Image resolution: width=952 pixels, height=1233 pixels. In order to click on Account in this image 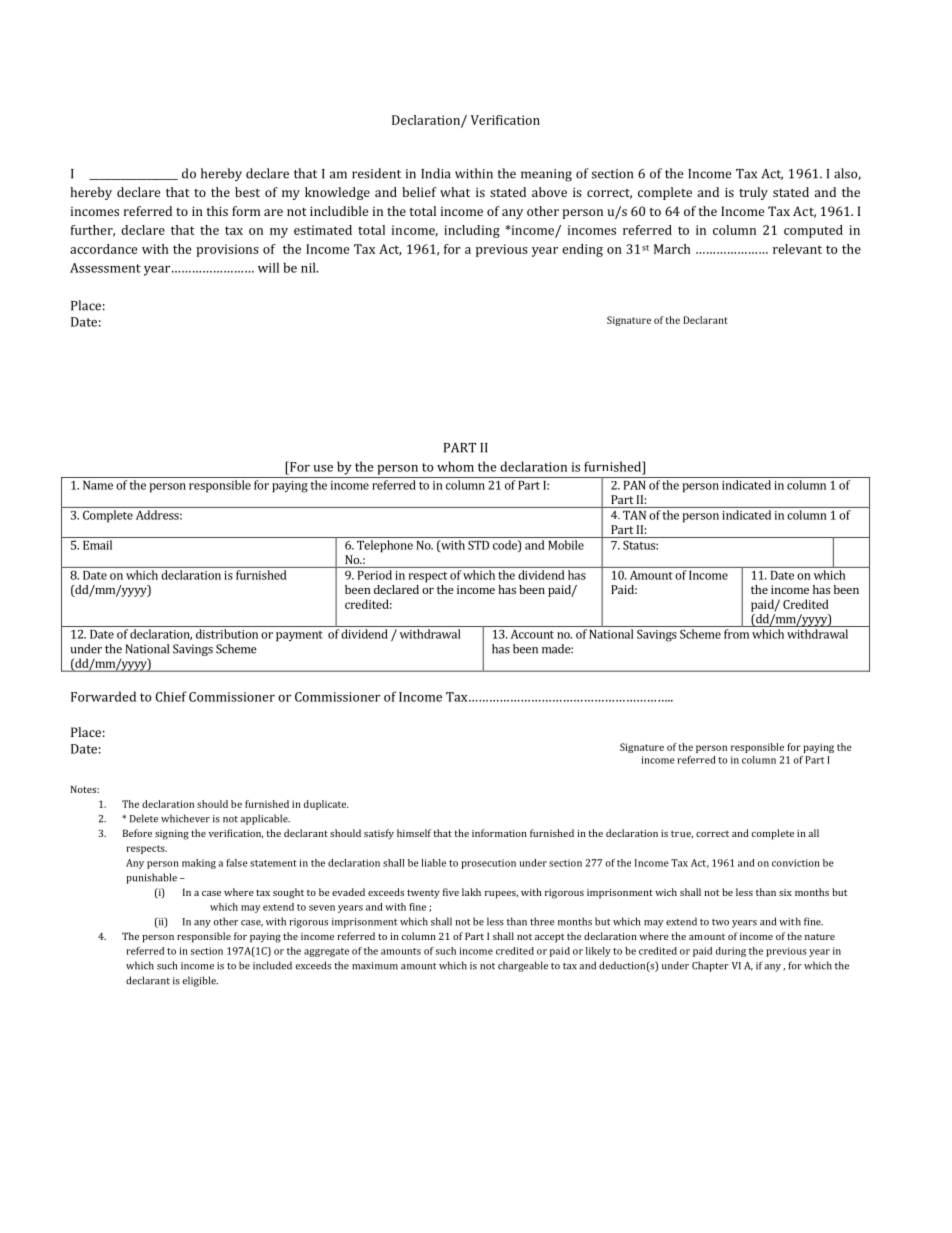, I will do `click(532, 634)`.
